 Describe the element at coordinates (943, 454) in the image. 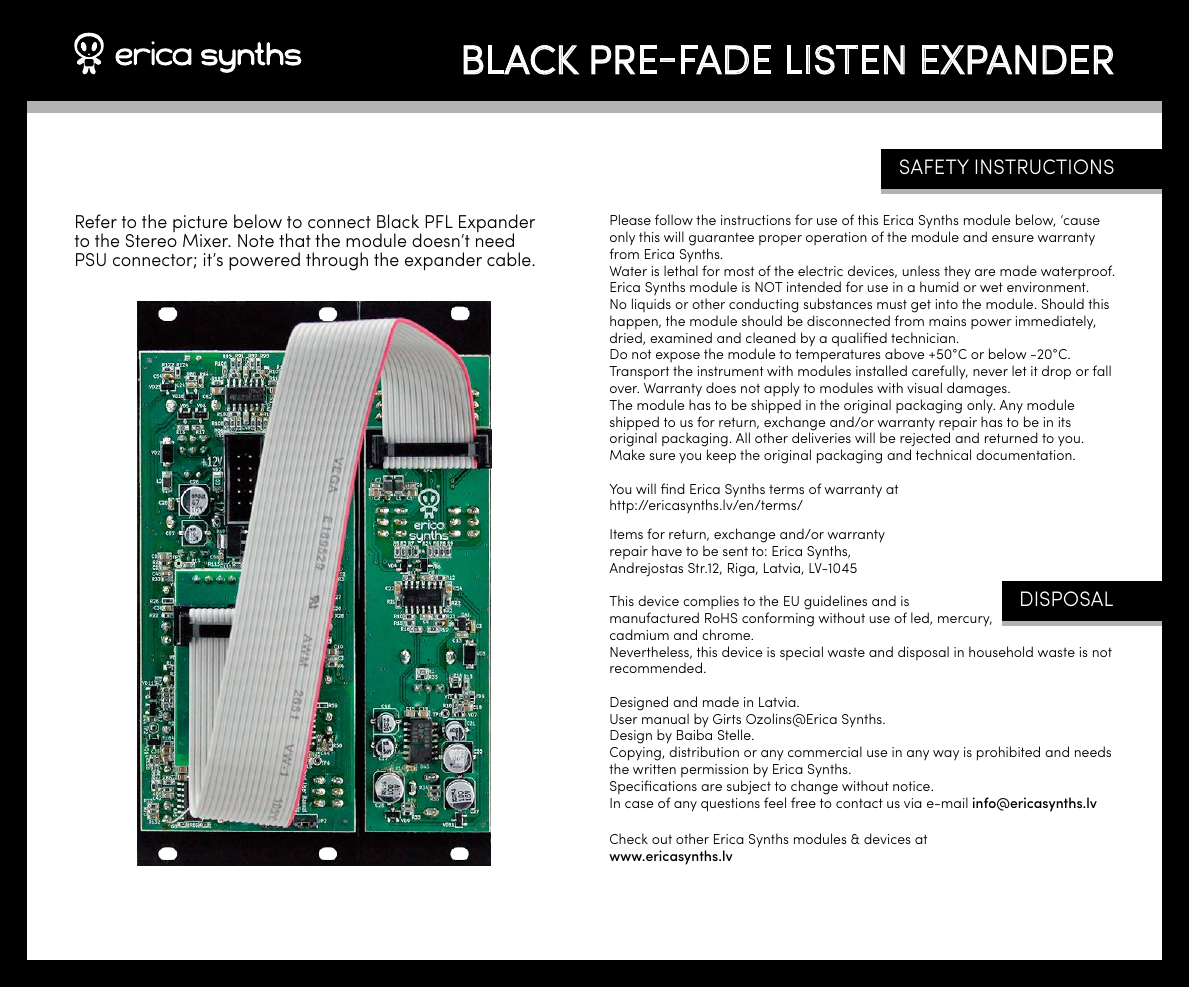

I see `technical` at that location.
